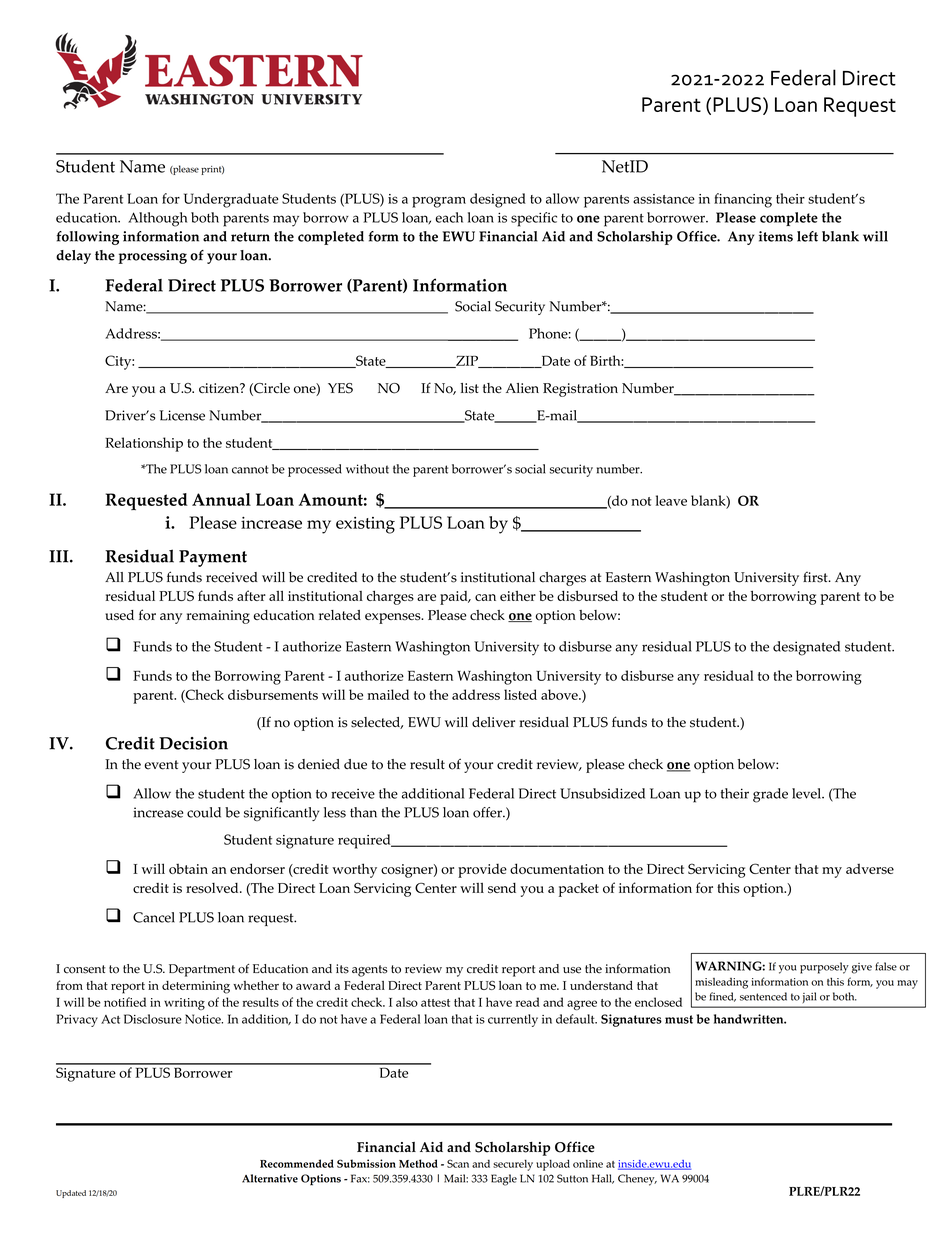 This image has width=952, height=1233. Describe the element at coordinates (213, 558) in the image. I see `Payment` at that location.
